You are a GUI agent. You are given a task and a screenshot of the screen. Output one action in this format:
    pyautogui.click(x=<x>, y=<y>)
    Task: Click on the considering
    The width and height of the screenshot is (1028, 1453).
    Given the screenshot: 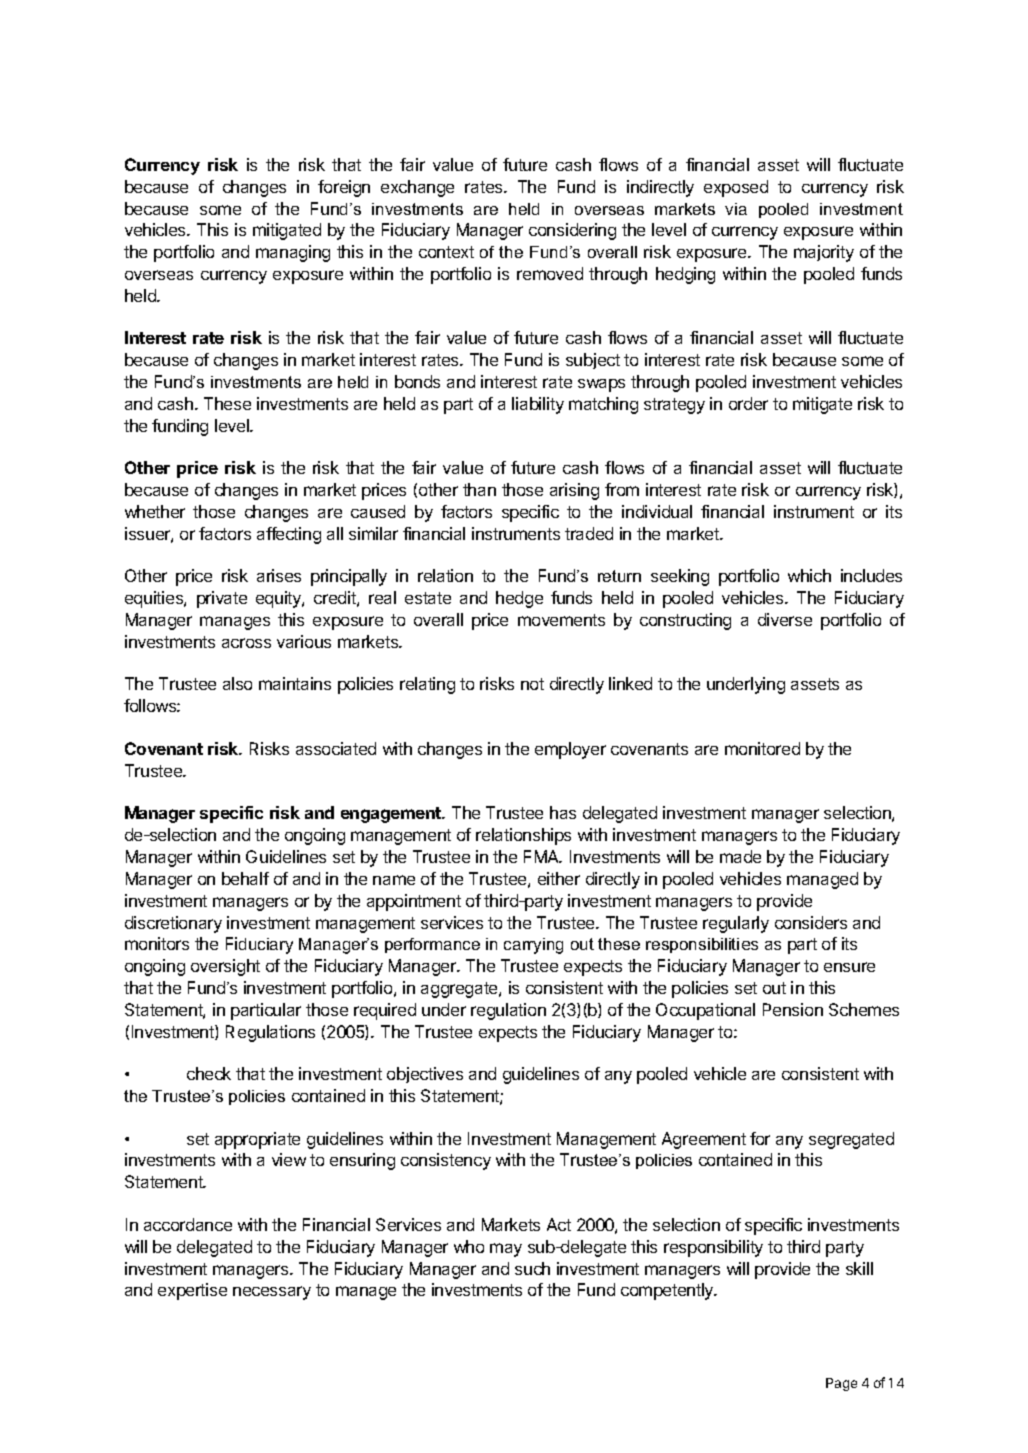 What is the action you would take?
    pyautogui.click(x=572, y=231)
